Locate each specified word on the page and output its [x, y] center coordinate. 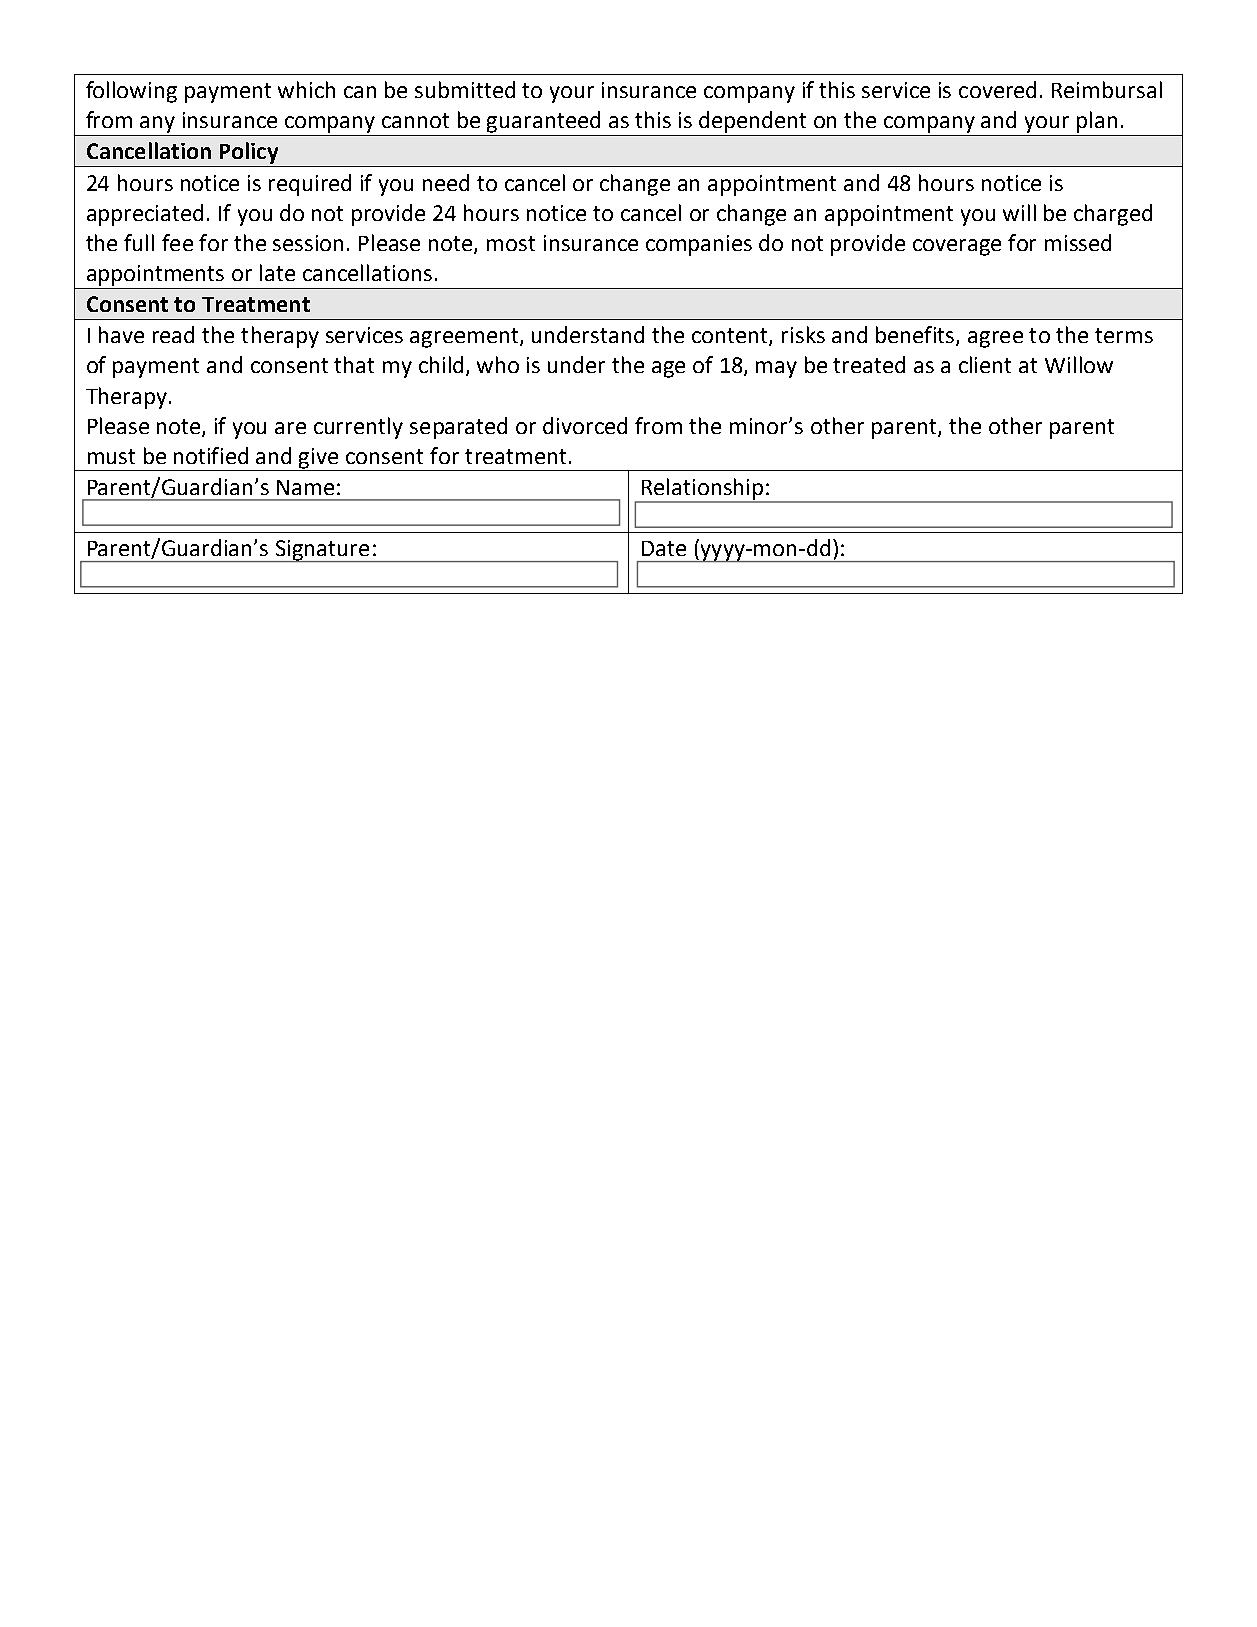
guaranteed [543, 122]
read [173, 334]
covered [997, 89]
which [306, 89]
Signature [323, 551]
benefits [916, 336]
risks [803, 334]
